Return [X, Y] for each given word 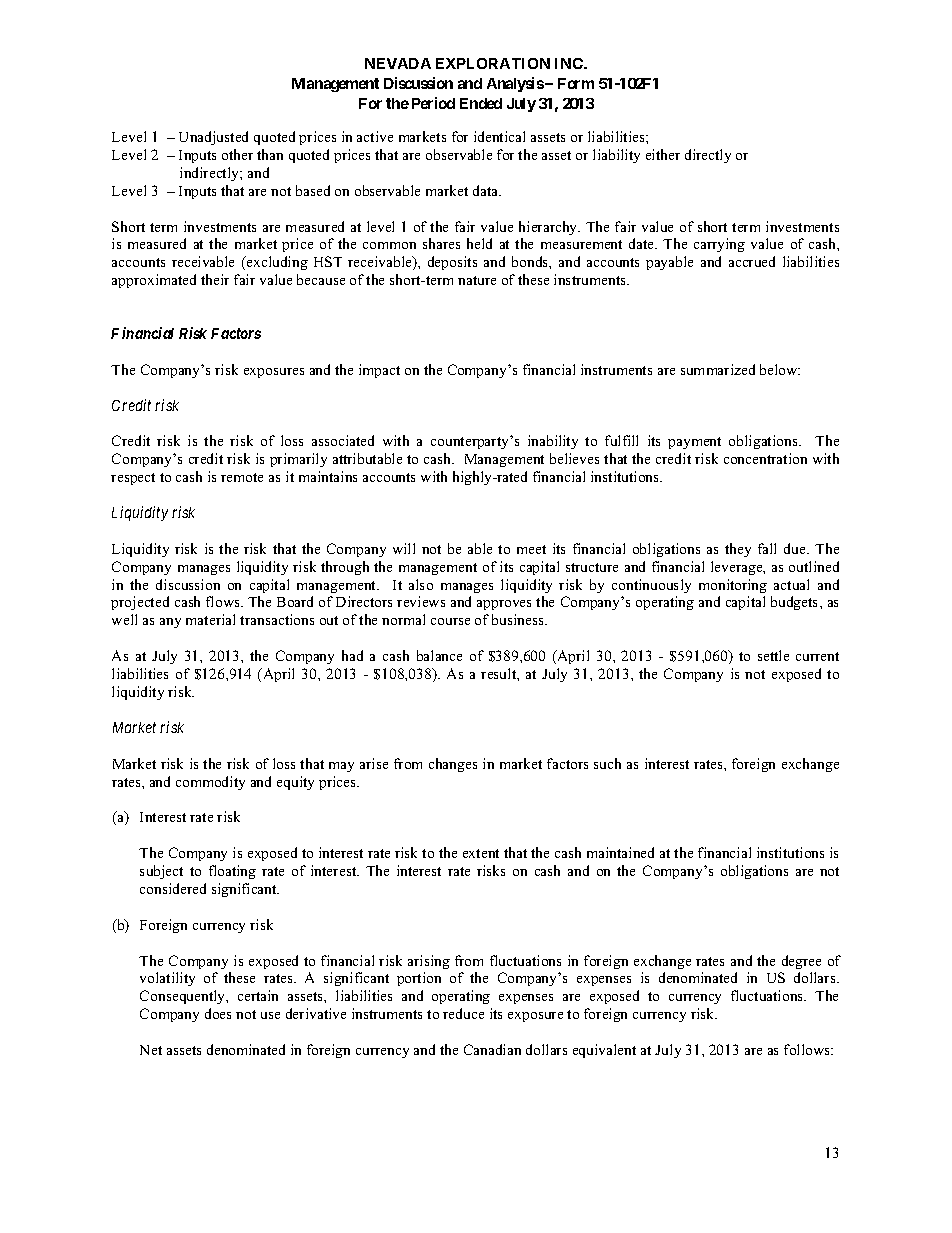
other [237, 154]
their [215, 279]
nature [477, 280]
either [663, 154]
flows [224, 601]
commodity [210, 783]
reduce [463, 1013]
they [738, 550]
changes [453, 765]
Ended [481, 103]
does [218, 1013]
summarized [718, 369]
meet [531, 549]
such [607, 763]
